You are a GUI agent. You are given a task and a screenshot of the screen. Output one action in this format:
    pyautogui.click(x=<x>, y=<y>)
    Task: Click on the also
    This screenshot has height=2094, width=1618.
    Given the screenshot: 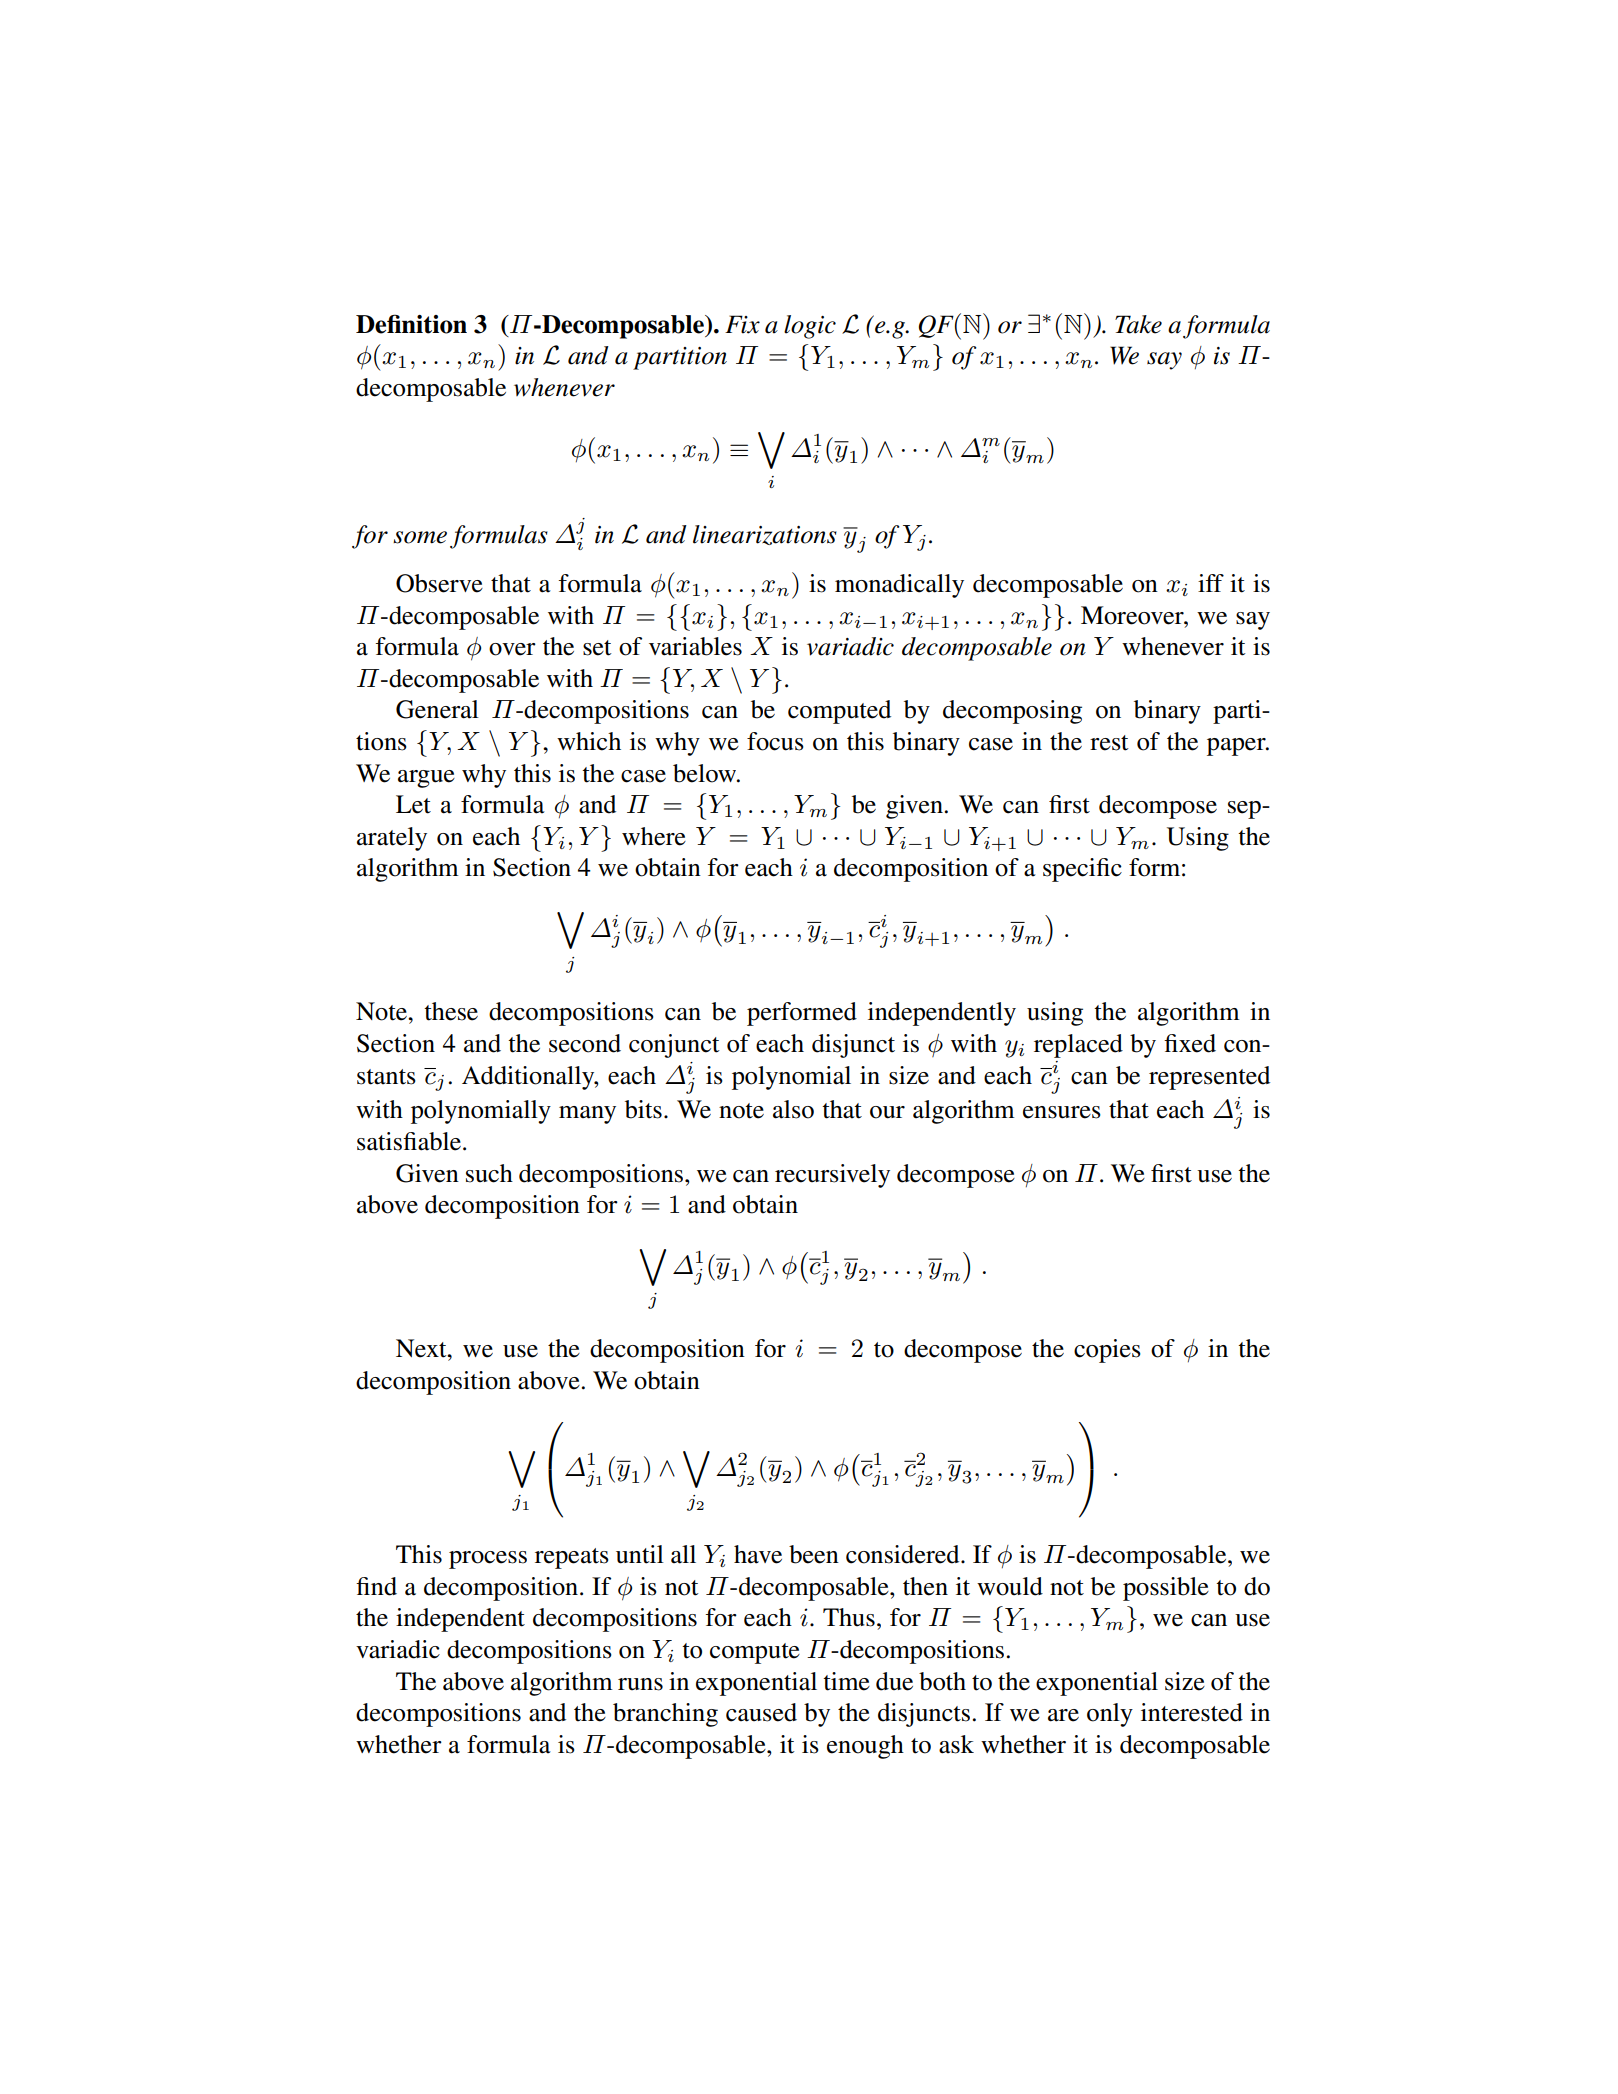 What is the action you would take?
    pyautogui.click(x=793, y=1109)
